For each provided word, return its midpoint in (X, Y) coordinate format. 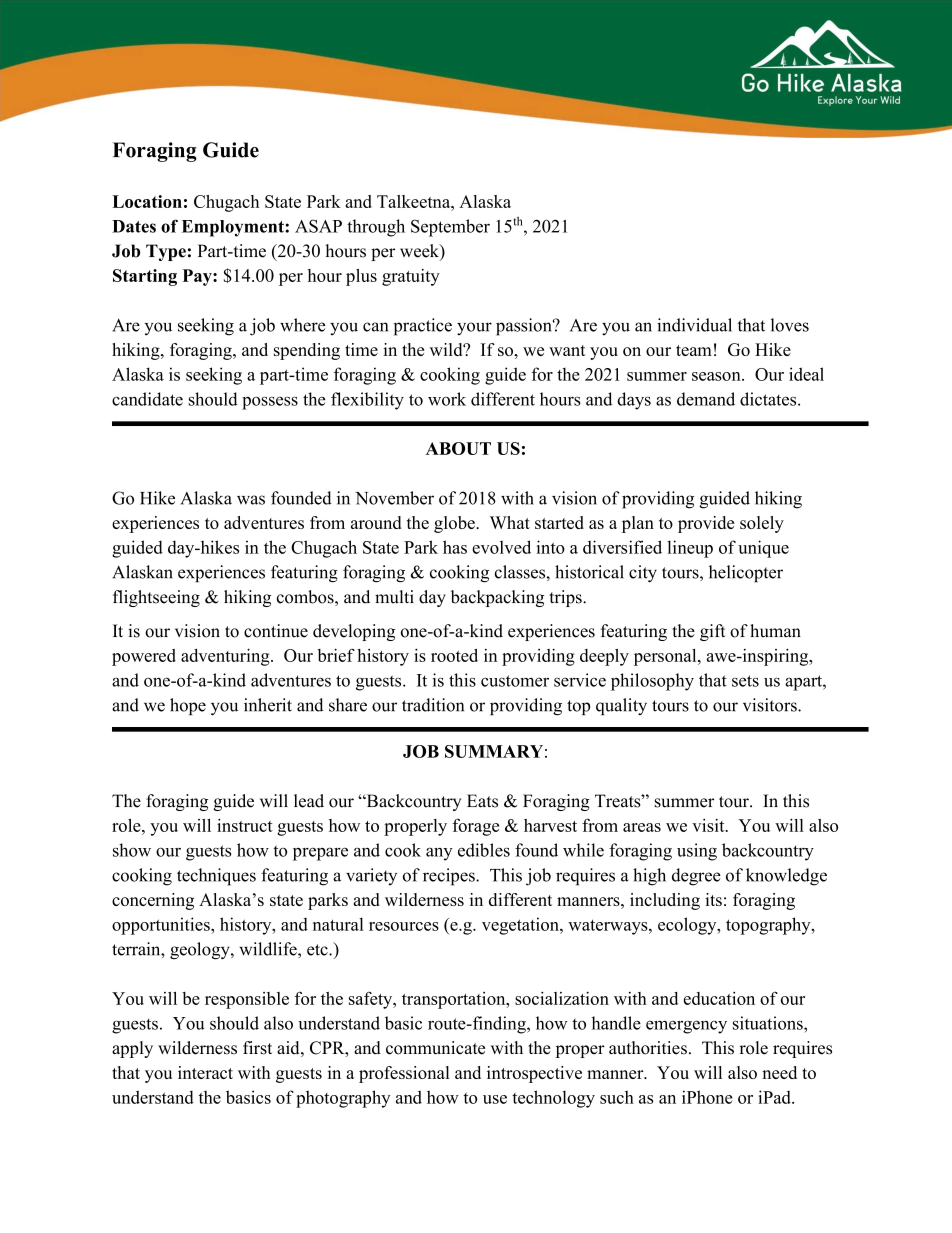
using (697, 852)
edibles (484, 850)
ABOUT (458, 448)
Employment (234, 228)
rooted (454, 655)
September (450, 228)
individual (694, 325)
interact (205, 1072)
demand (706, 399)
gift (712, 632)
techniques (216, 877)
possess (270, 403)
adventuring (226, 657)
